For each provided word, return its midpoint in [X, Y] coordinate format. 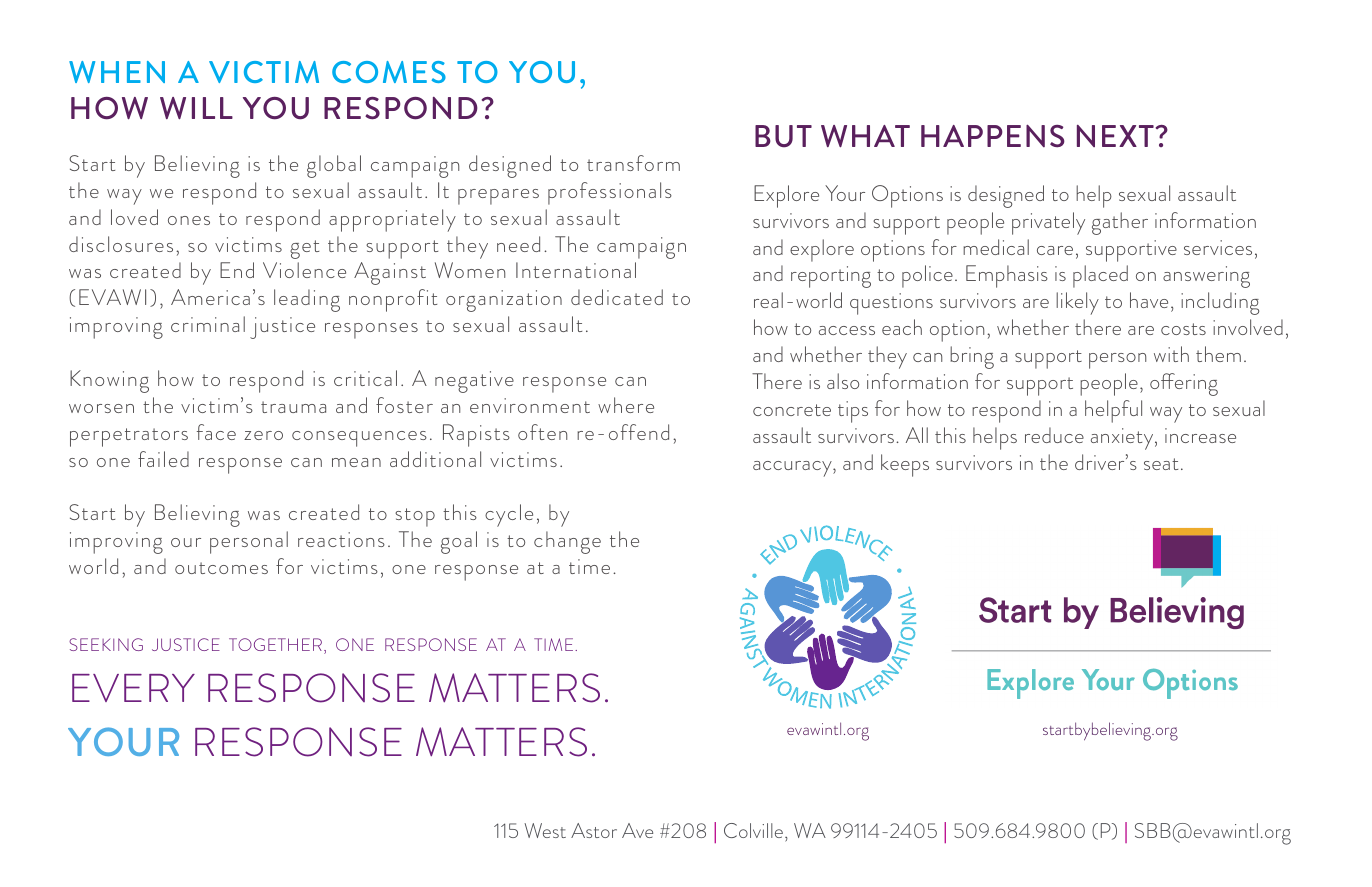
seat [1161, 464]
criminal [208, 324]
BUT [783, 136]
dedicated [617, 297]
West [545, 830]
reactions [341, 539]
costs [1183, 329]
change [567, 542]
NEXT [1115, 136]
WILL [196, 108]
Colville [753, 830]
